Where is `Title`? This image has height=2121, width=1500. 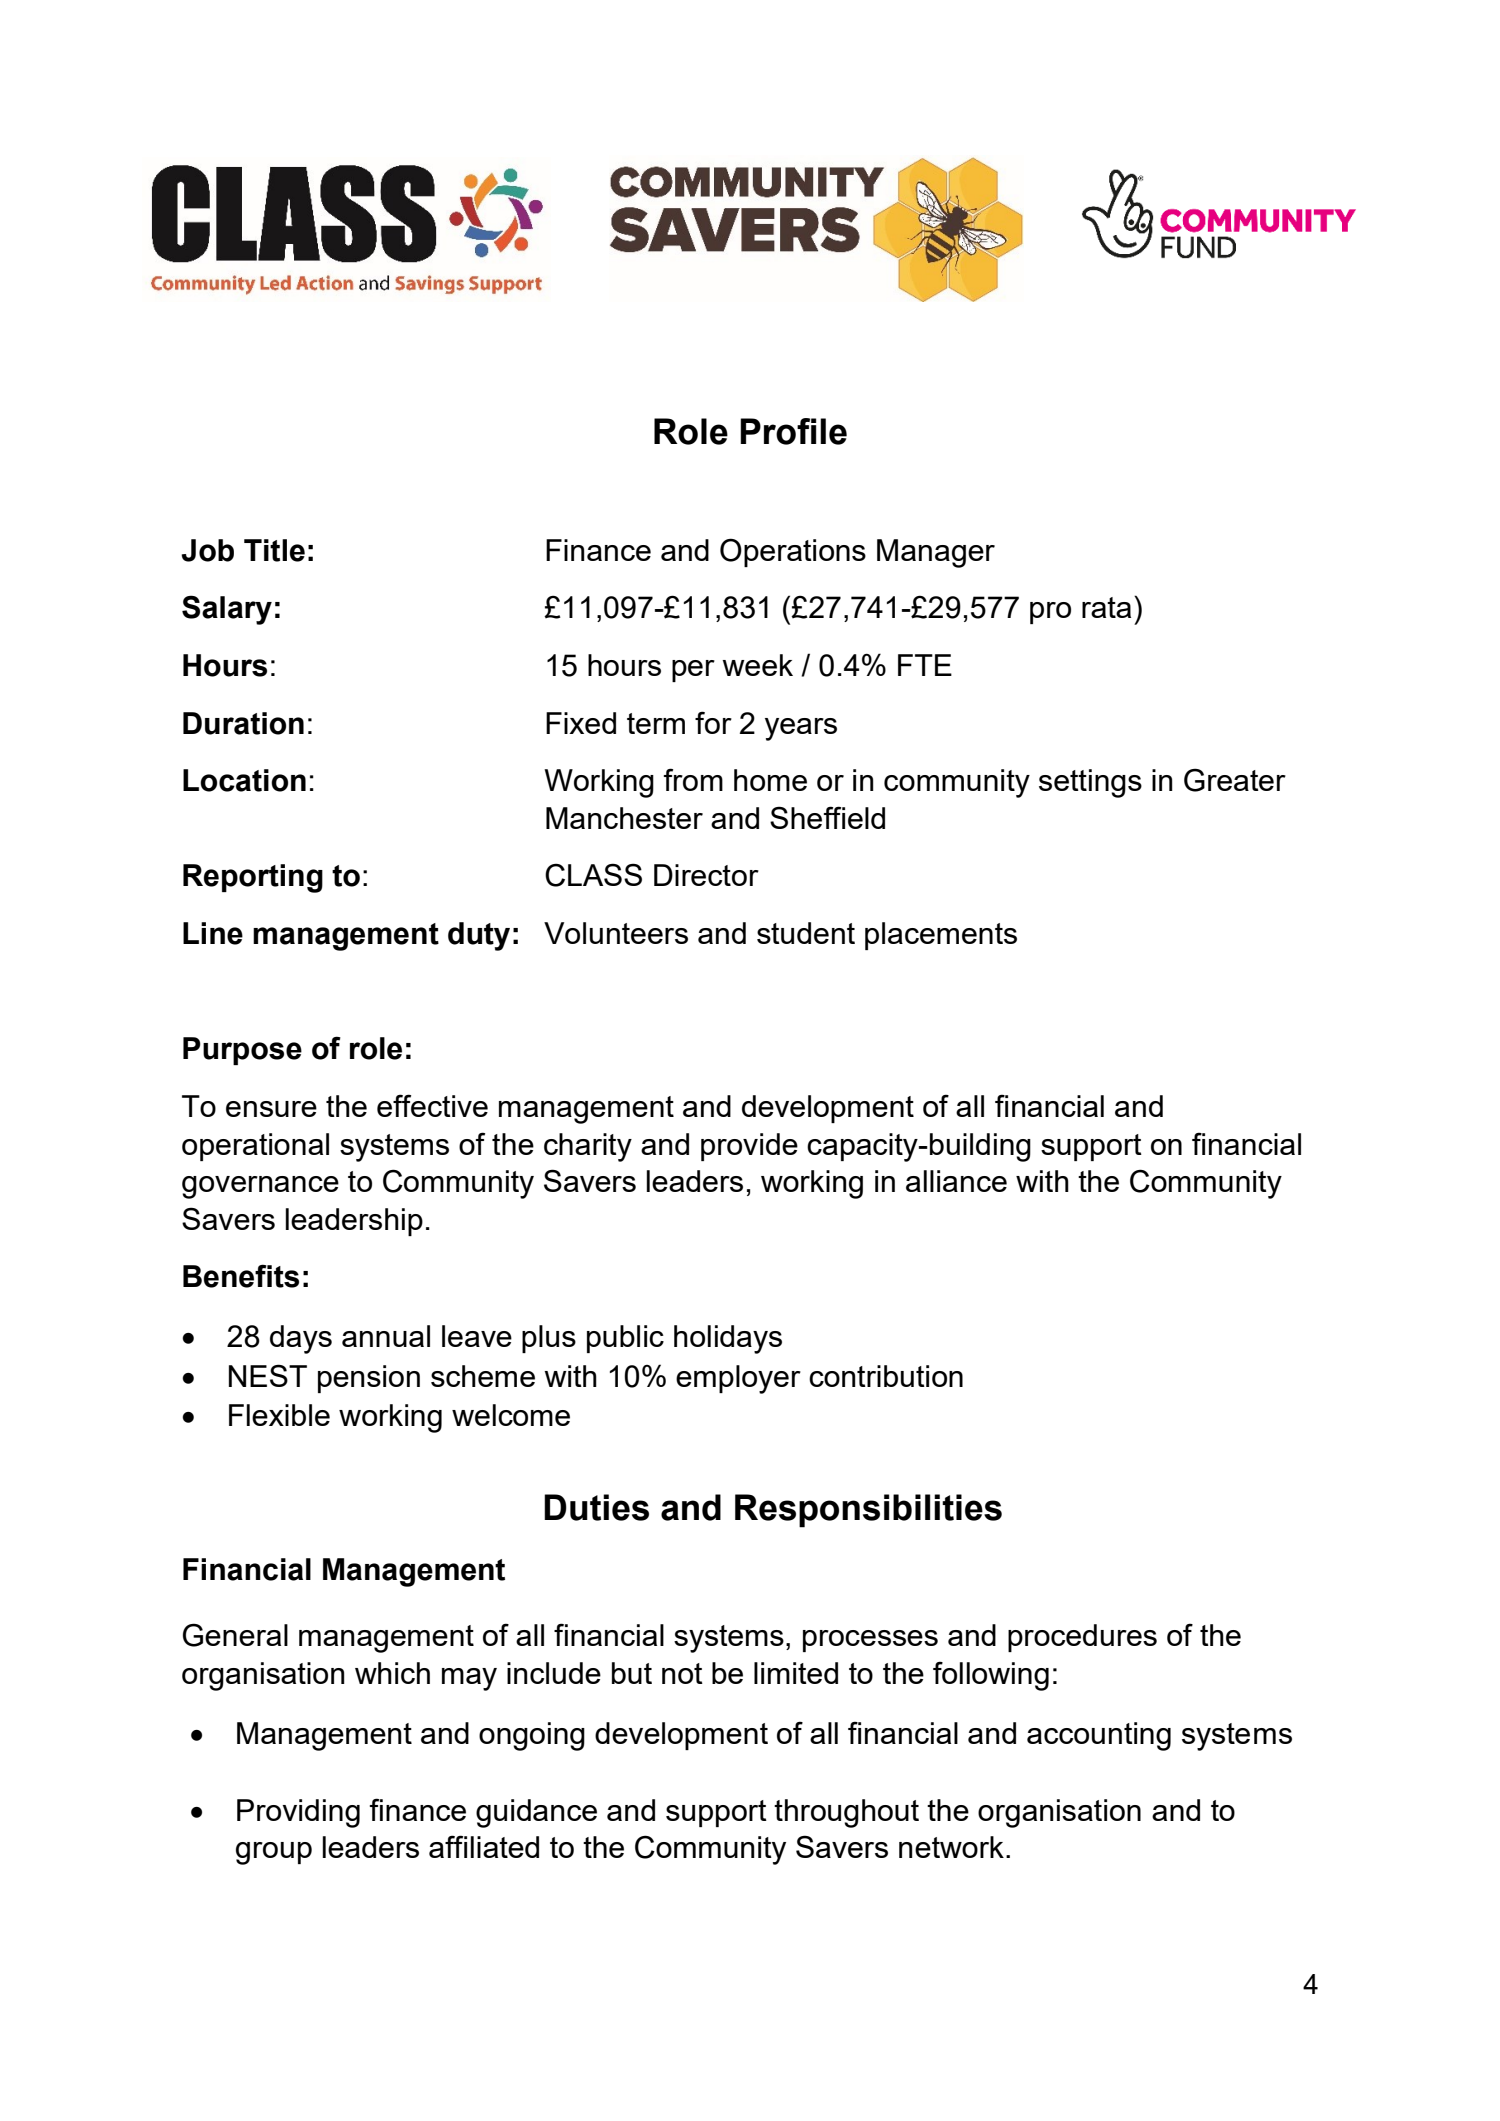
Title is located at coordinates (274, 550).
